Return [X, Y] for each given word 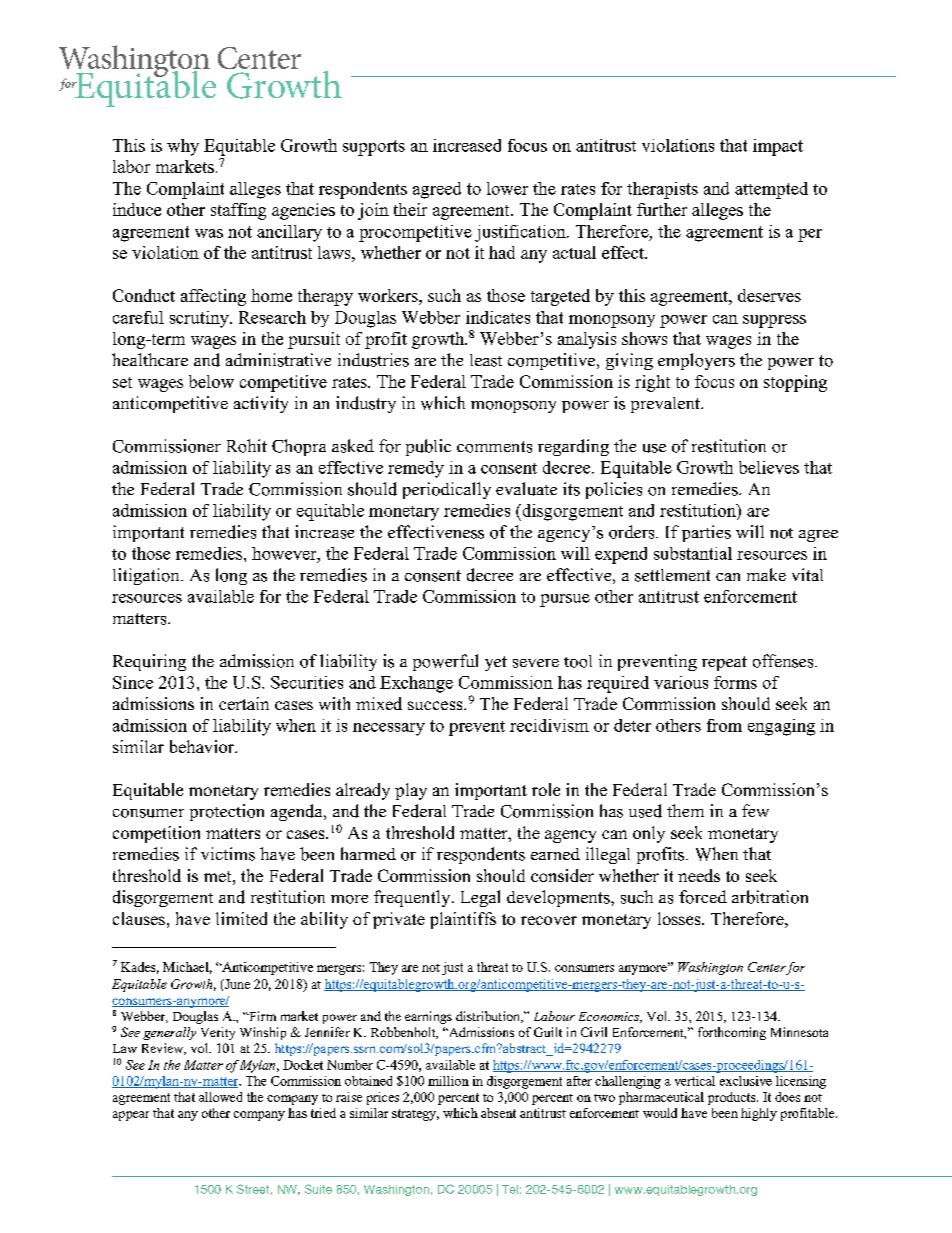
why [183, 147]
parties [706, 533]
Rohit [247, 446]
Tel [510, 1189]
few [755, 810]
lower [507, 188]
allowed [220, 1097]
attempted [771, 190]
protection [227, 812]
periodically [447, 490]
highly [759, 1114]
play [411, 791]
